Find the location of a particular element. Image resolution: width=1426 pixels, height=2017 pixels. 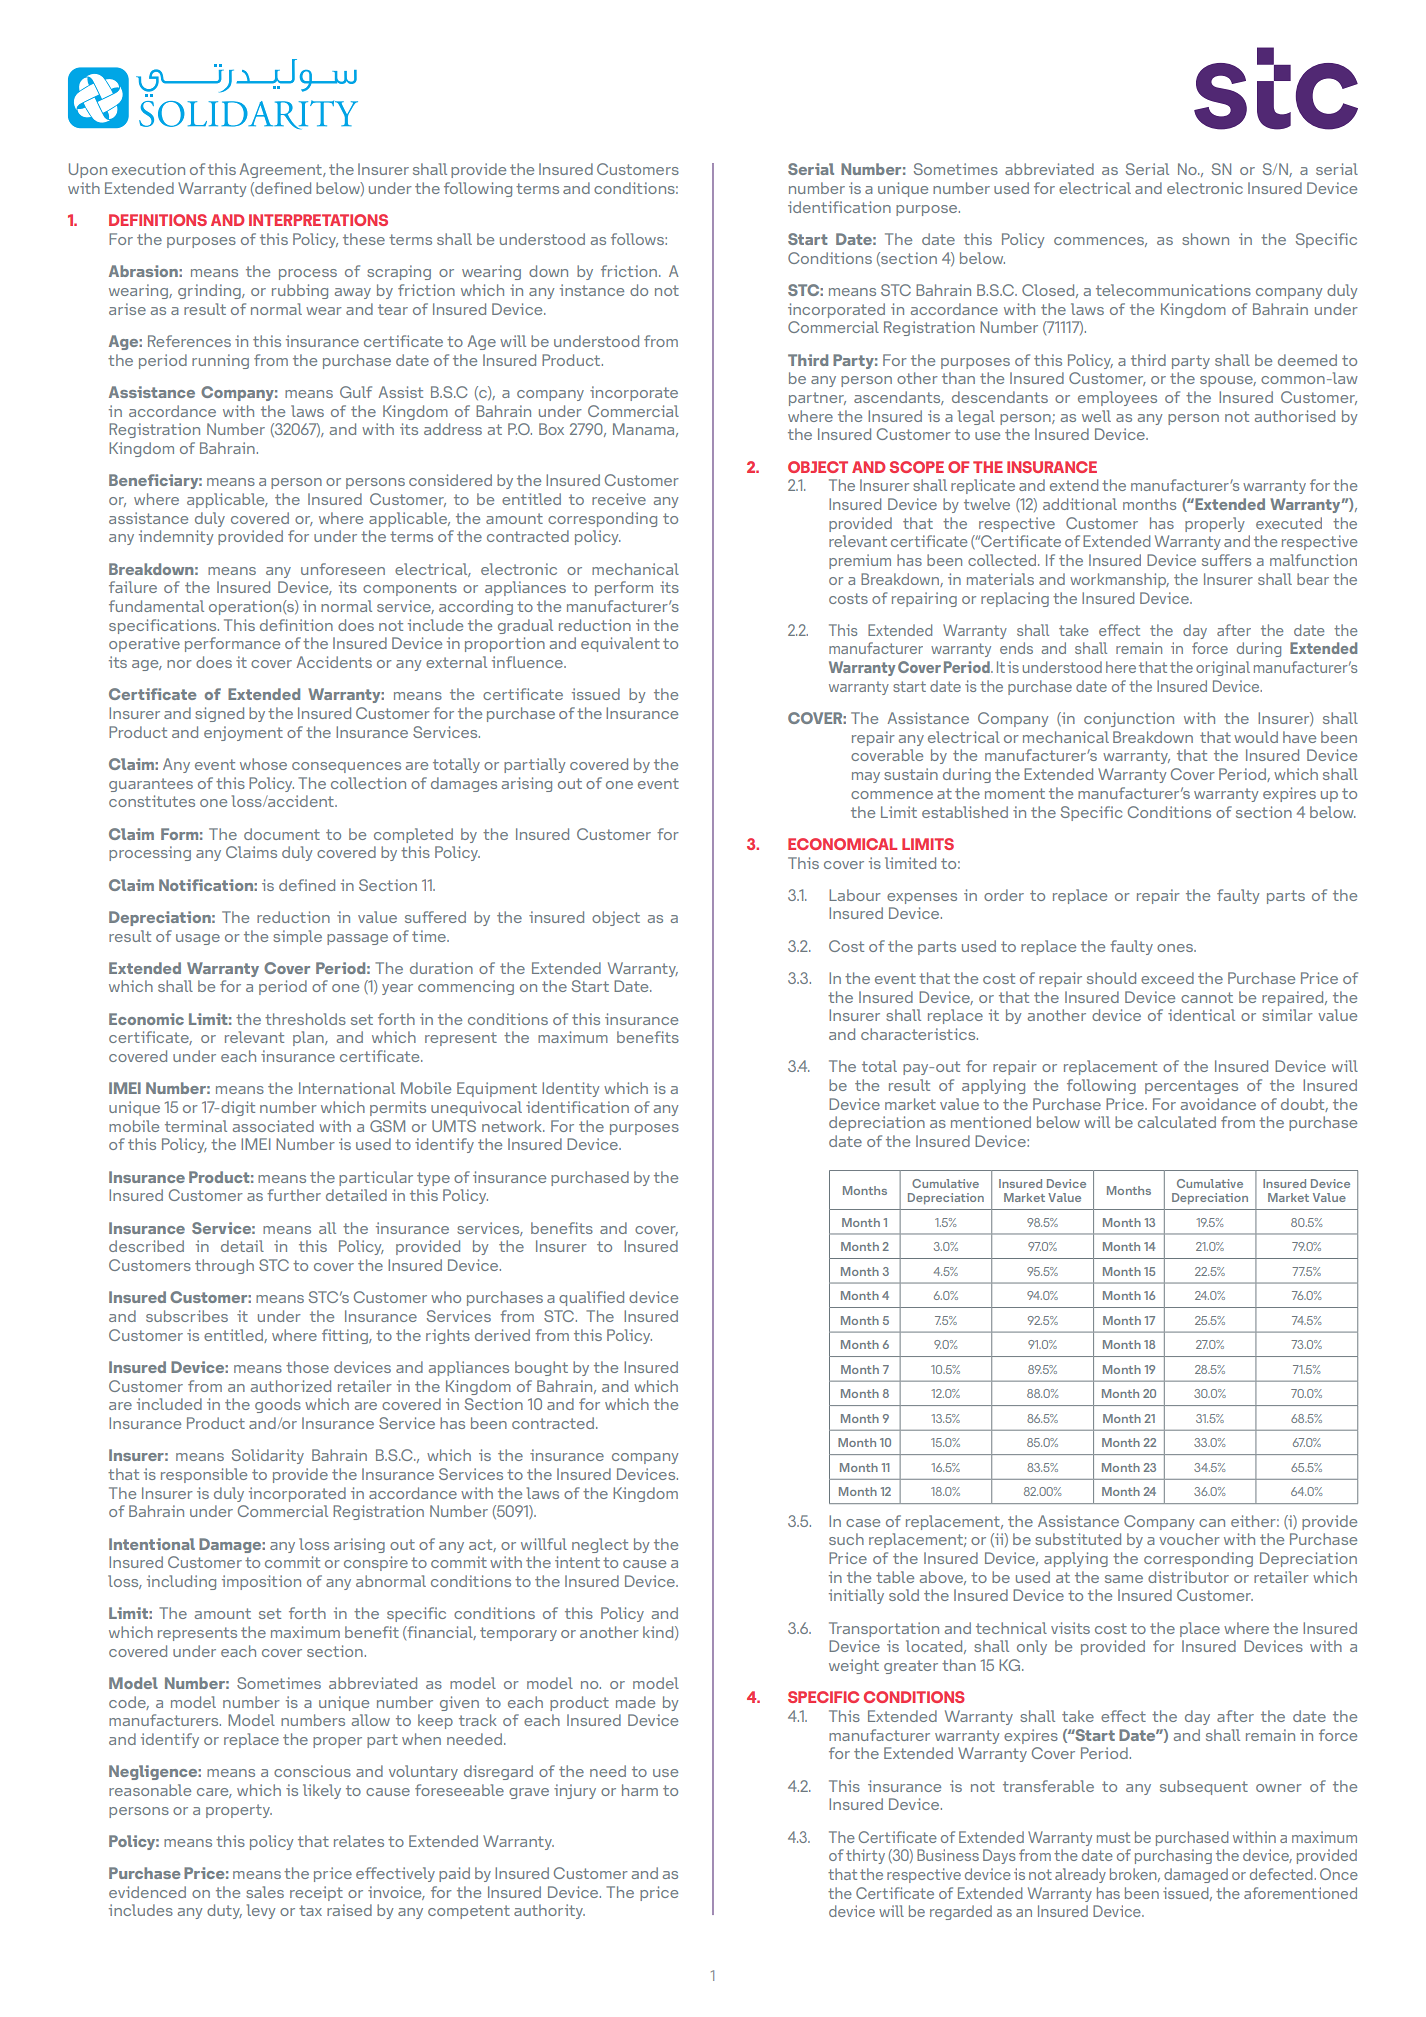

neglect is located at coordinates (600, 1545).
